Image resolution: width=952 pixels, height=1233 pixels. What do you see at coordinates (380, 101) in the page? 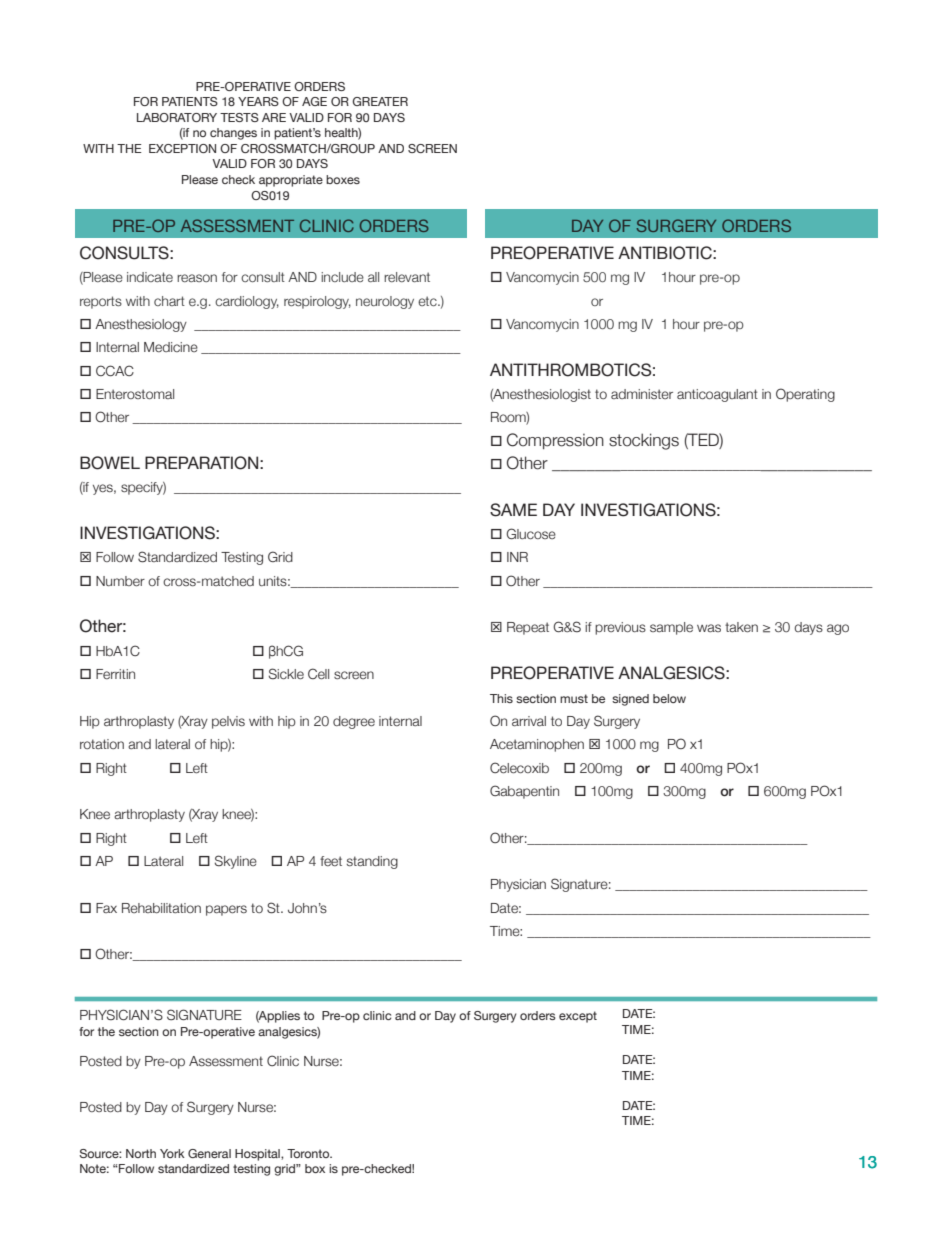
I see `GREATER` at bounding box center [380, 101].
